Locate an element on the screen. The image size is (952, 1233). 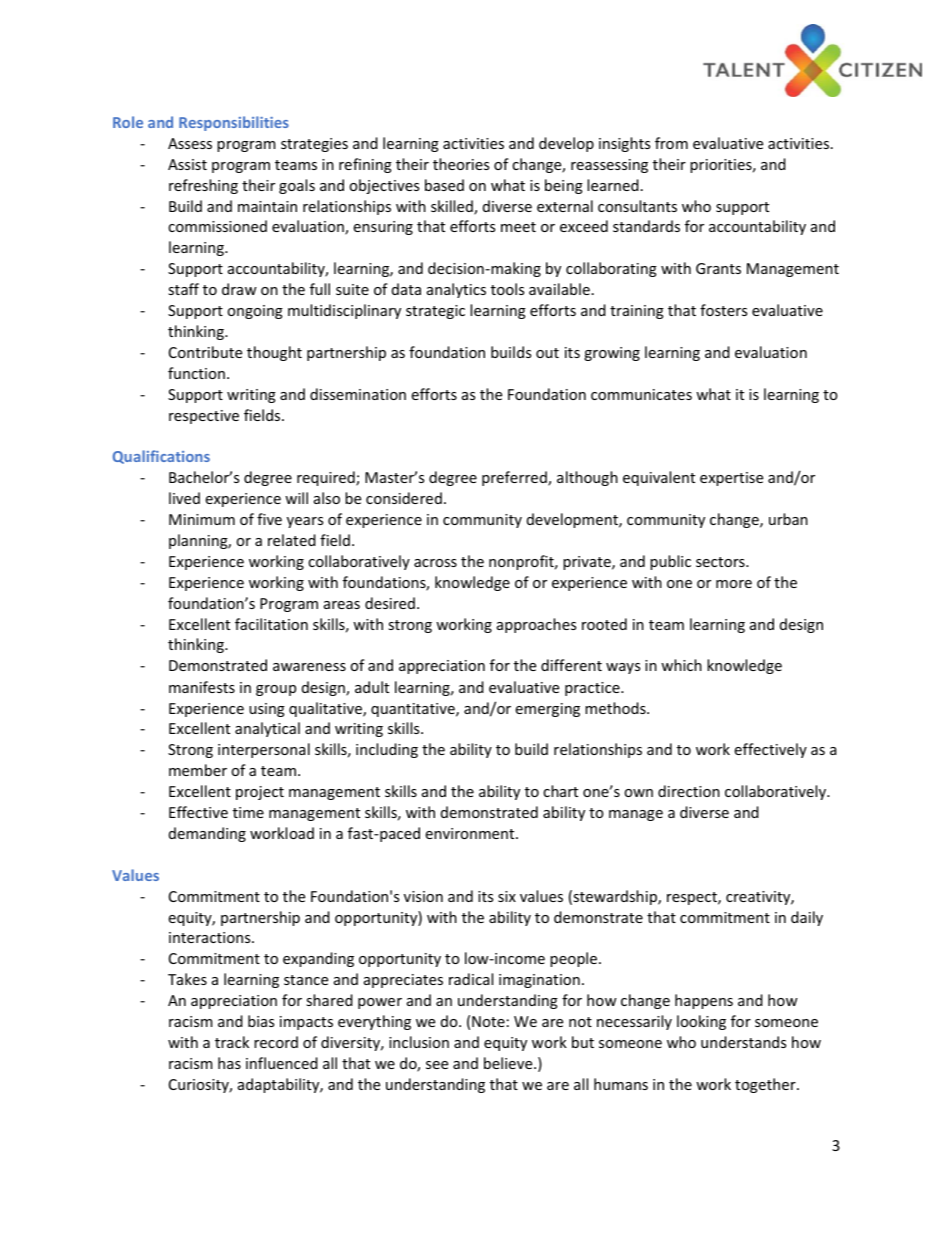
Assist is located at coordinates (187, 164).
